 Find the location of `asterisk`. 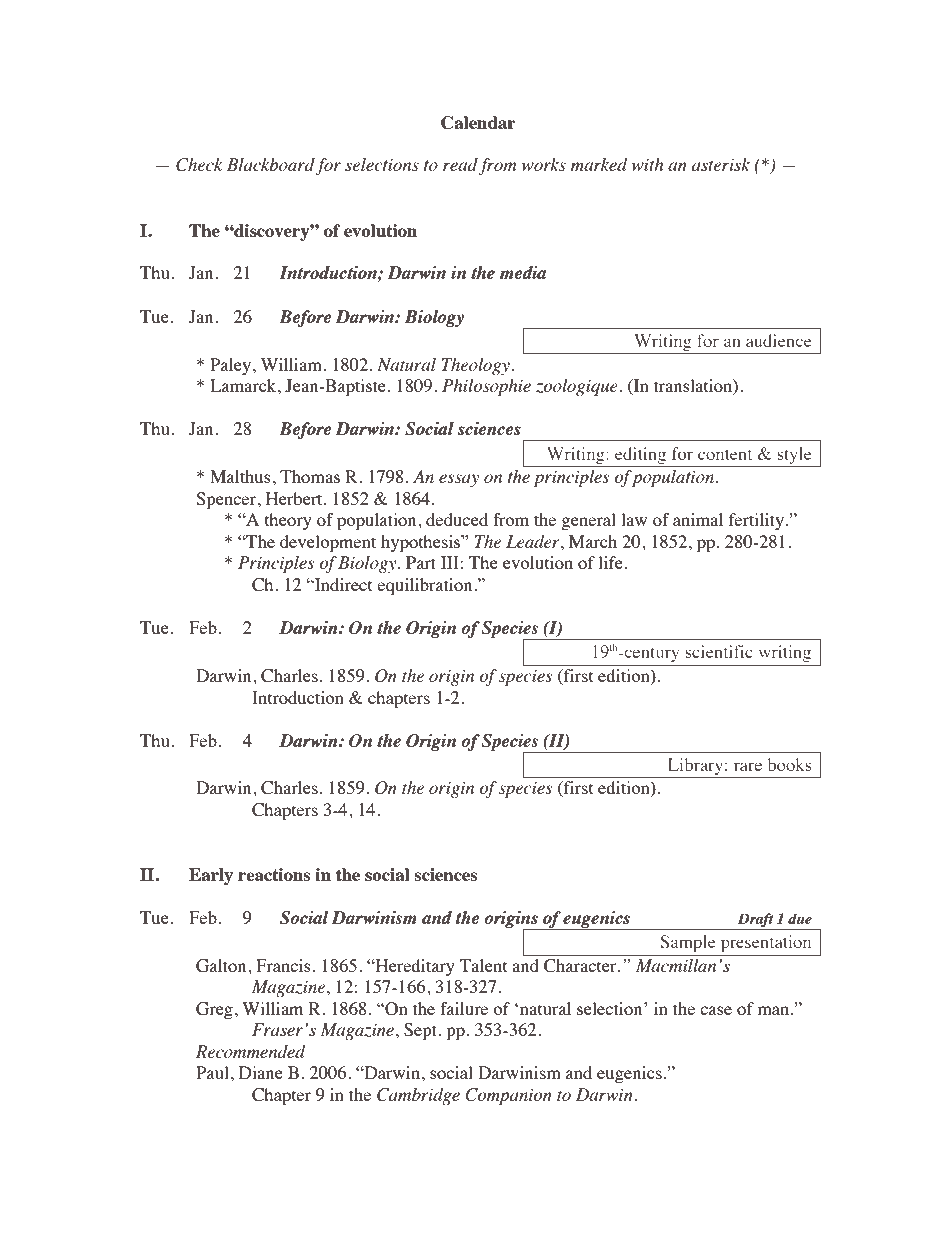

asterisk is located at coordinates (721, 164).
